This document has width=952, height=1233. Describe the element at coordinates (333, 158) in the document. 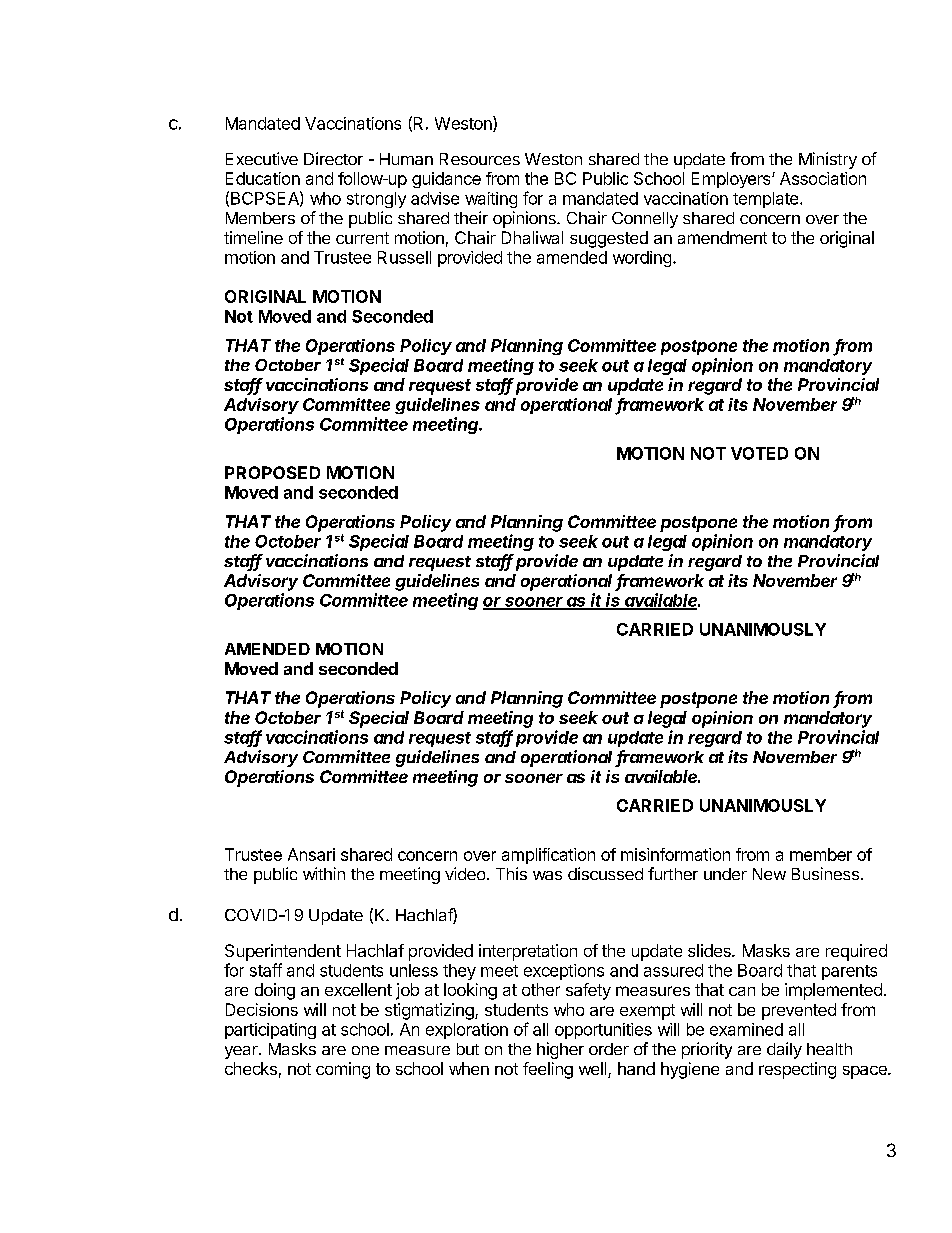

I see `Director` at that location.
